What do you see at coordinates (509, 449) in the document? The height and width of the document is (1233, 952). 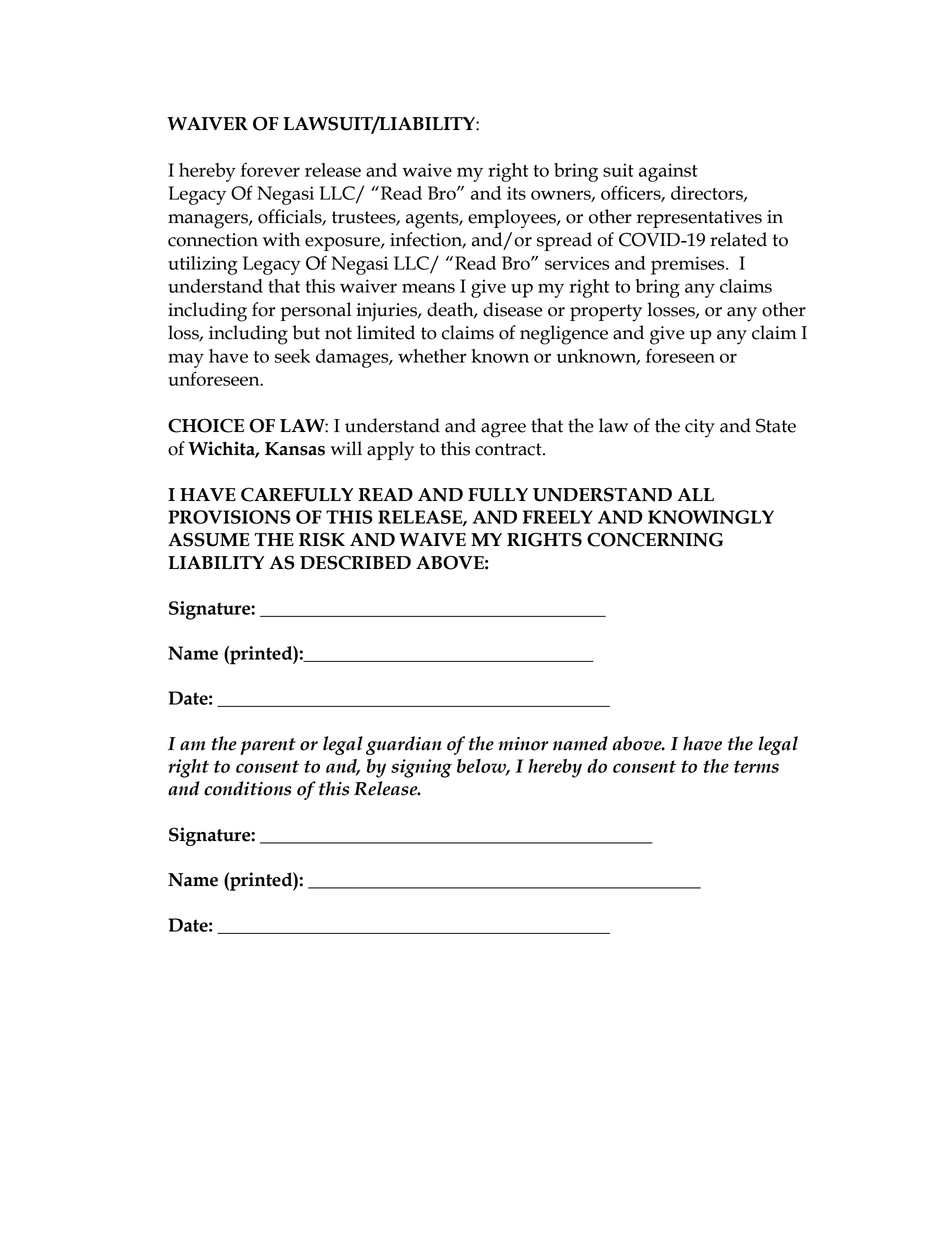 I see `contract` at bounding box center [509, 449].
